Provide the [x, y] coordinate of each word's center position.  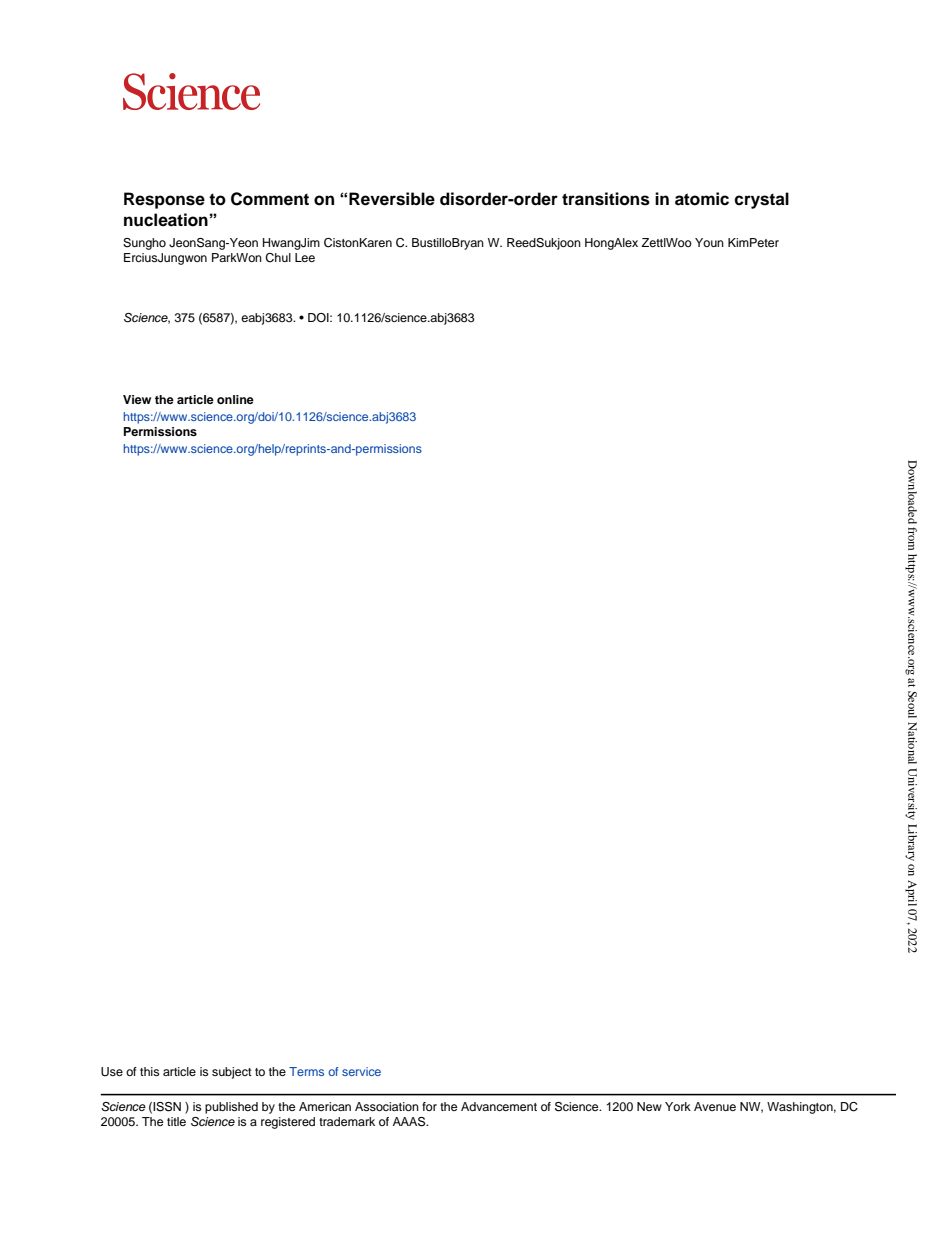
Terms [306, 1071]
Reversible [392, 199]
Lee [305, 257]
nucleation [166, 220]
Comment [270, 199]
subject [232, 1073]
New [649, 1106]
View [137, 399]
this [149, 1071]
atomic [702, 199]
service [361, 1071]
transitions [606, 199]
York [678, 1106]
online [235, 399]
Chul [278, 258]
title [176, 1121]
